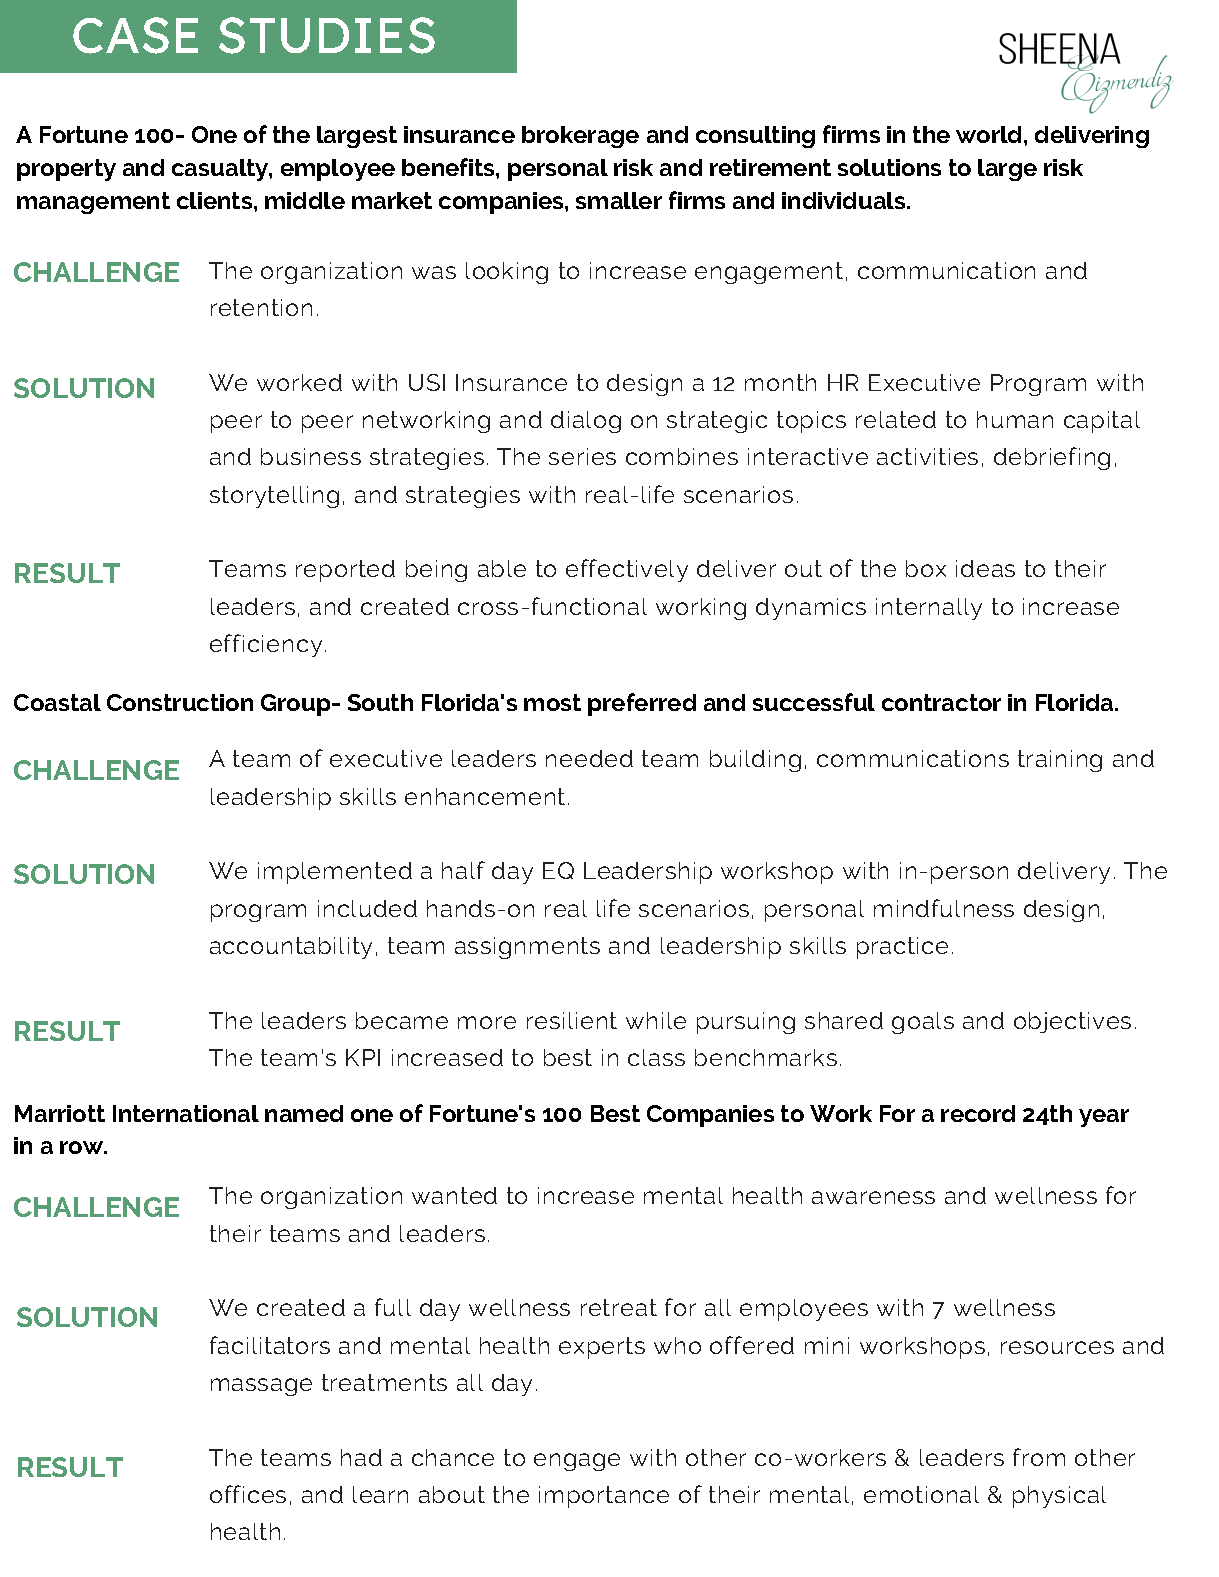 The image size is (1219, 1577). What do you see at coordinates (291, 948) in the image?
I see `accountability` at bounding box center [291, 948].
